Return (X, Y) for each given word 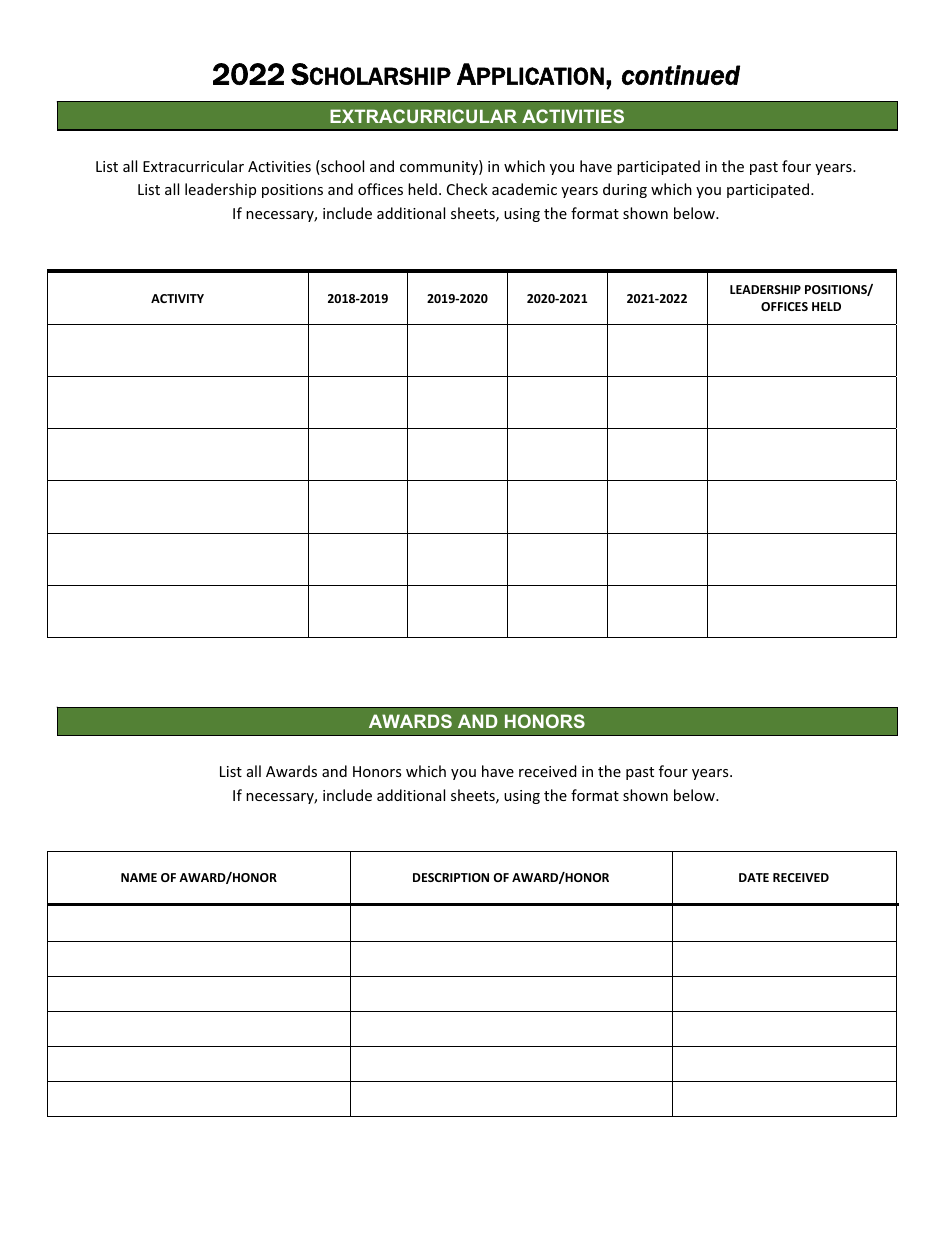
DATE (754, 877)
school (341, 167)
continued (681, 75)
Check (467, 189)
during (625, 190)
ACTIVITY (177, 298)
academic (524, 189)
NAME (139, 877)
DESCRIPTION (451, 877)
